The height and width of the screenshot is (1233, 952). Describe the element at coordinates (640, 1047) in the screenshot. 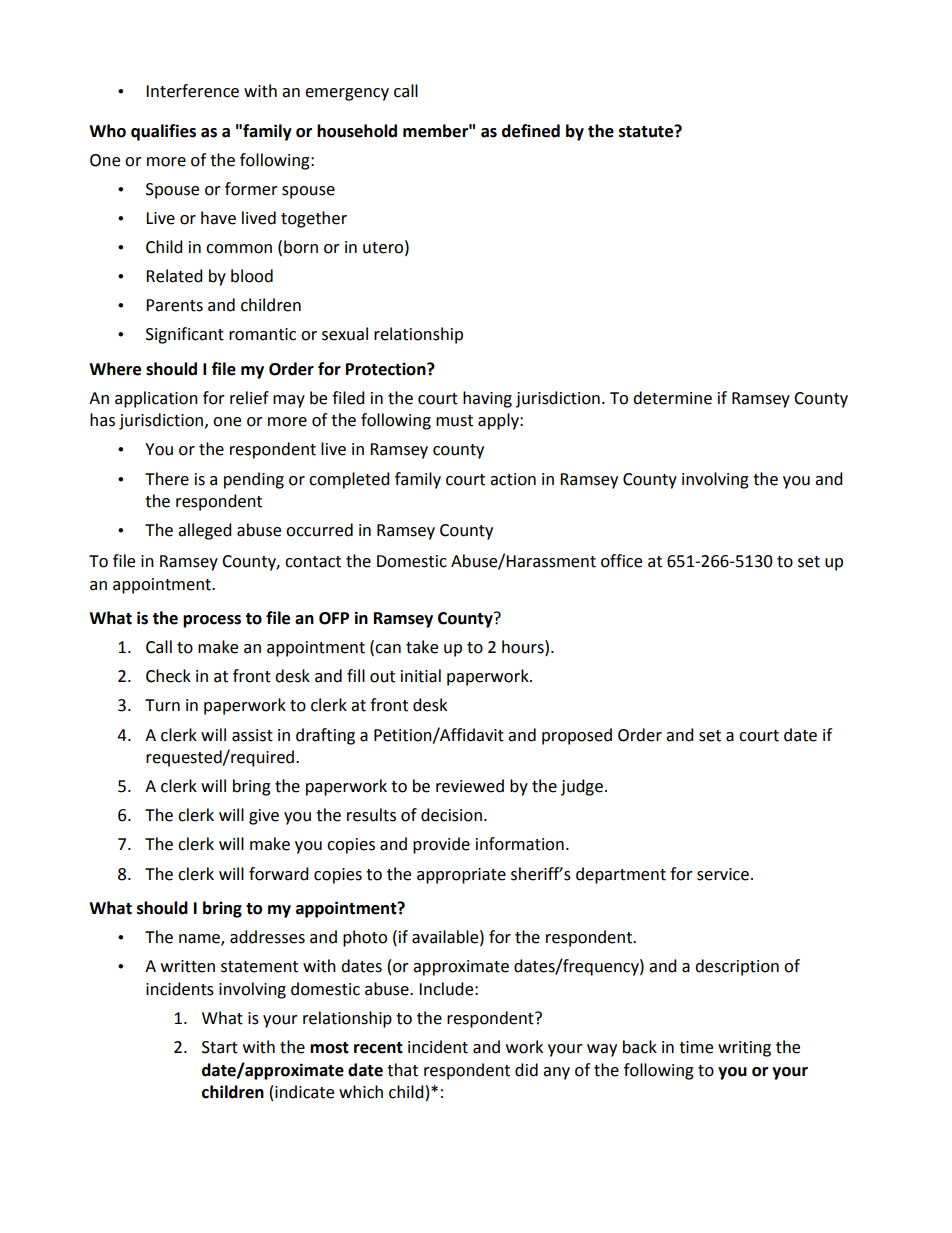

I see `back` at that location.
